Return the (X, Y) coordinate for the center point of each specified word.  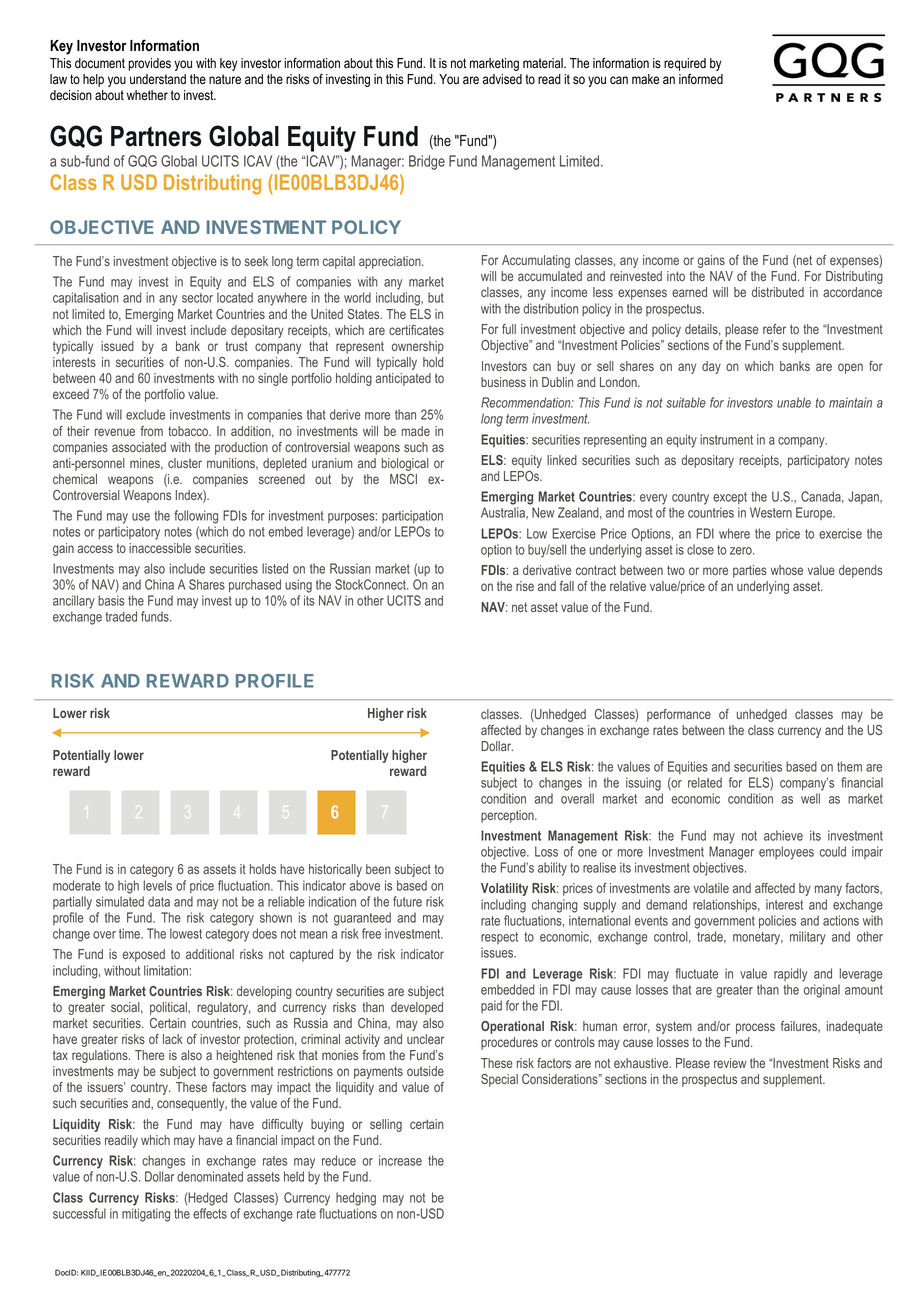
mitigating (146, 1215)
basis (111, 600)
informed (701, 79)
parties (750, 571)
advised (502, 79)
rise (525, 586)
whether (147, 95)
